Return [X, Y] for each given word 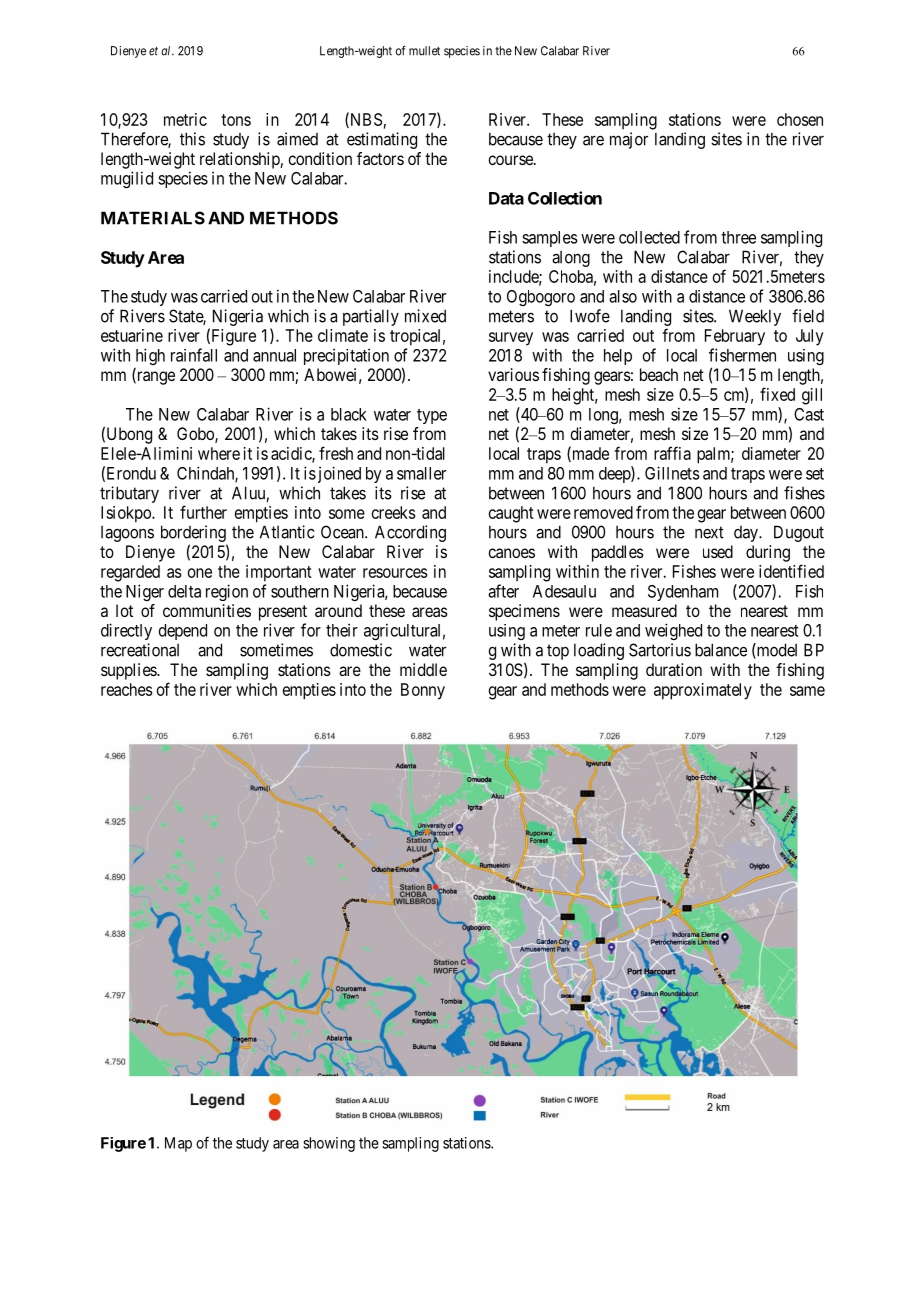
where [219, 453]
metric [185, 119]
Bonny [423, 691]
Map [178, 1144]
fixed [777, 394]
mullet [424, 51]
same [807, 691]
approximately [703, 691]
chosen [800, 119]
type [432, 416]
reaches [127, 689]
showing [329, 1144]
